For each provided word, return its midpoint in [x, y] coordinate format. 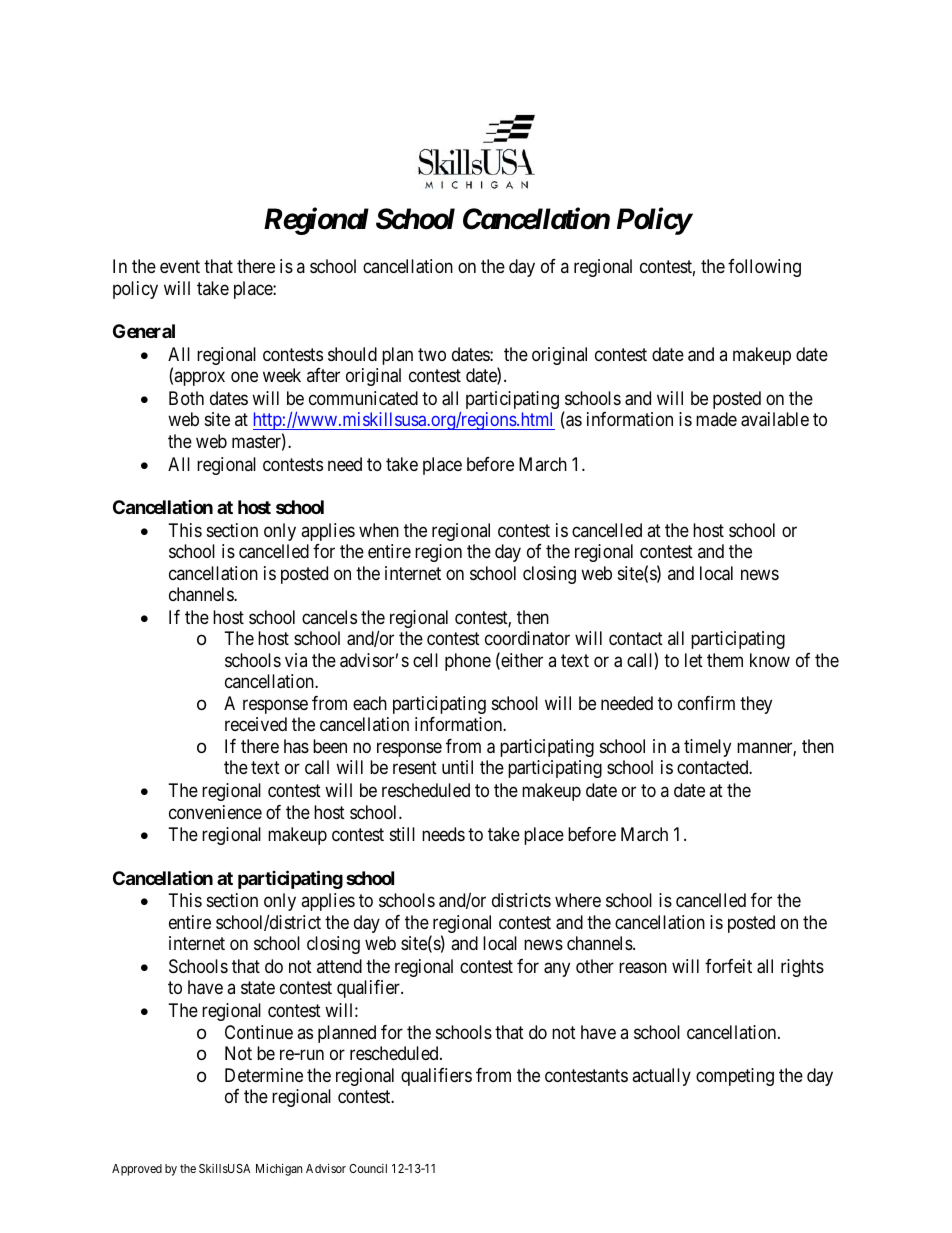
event [180, 267]
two [432, 354]
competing [735, 1077]
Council [368, 1168]
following [764, 268]
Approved [137, 1170]
